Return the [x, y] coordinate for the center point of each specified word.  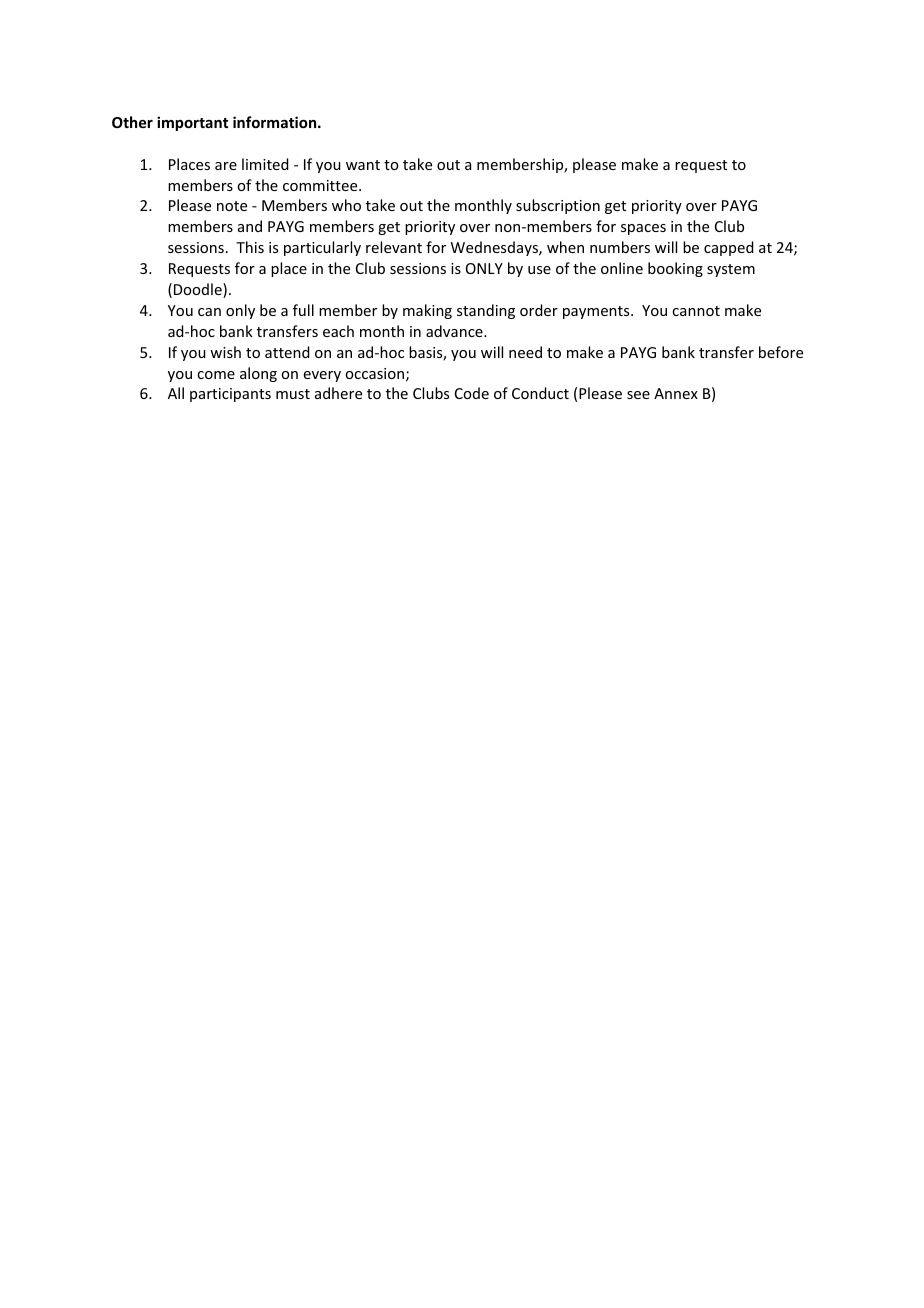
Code [472, 393]
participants [230, 395]
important [192, 123]
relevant [394, 247]
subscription [558, 206]
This [250, 247]
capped [729, 248]
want [363, 165]
